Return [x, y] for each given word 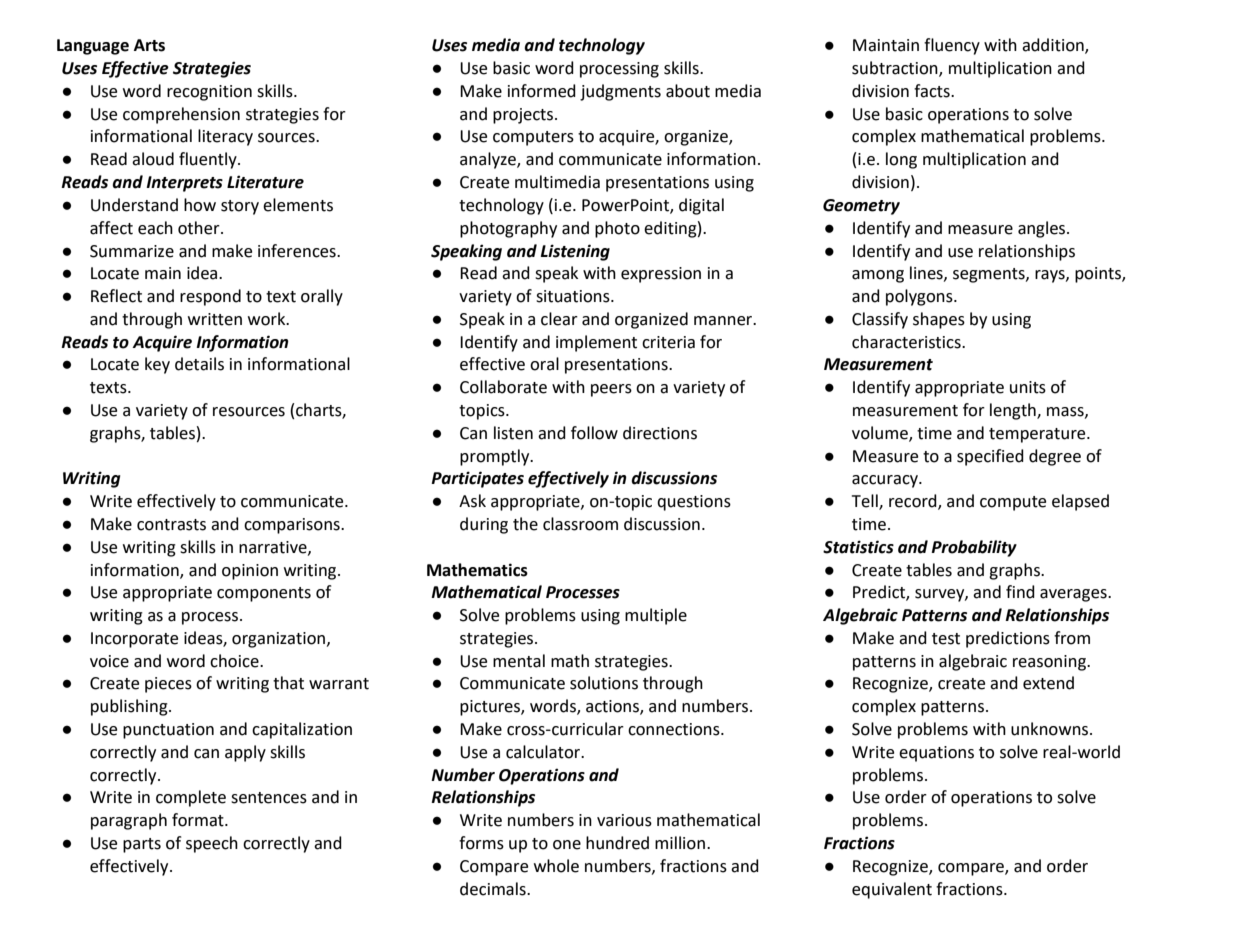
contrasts [171, 525]
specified [990, 457]
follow [594, 433]
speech [212, 844]
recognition [209, 93]
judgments [620, 92]
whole [556, 866]
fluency [952, 46]
